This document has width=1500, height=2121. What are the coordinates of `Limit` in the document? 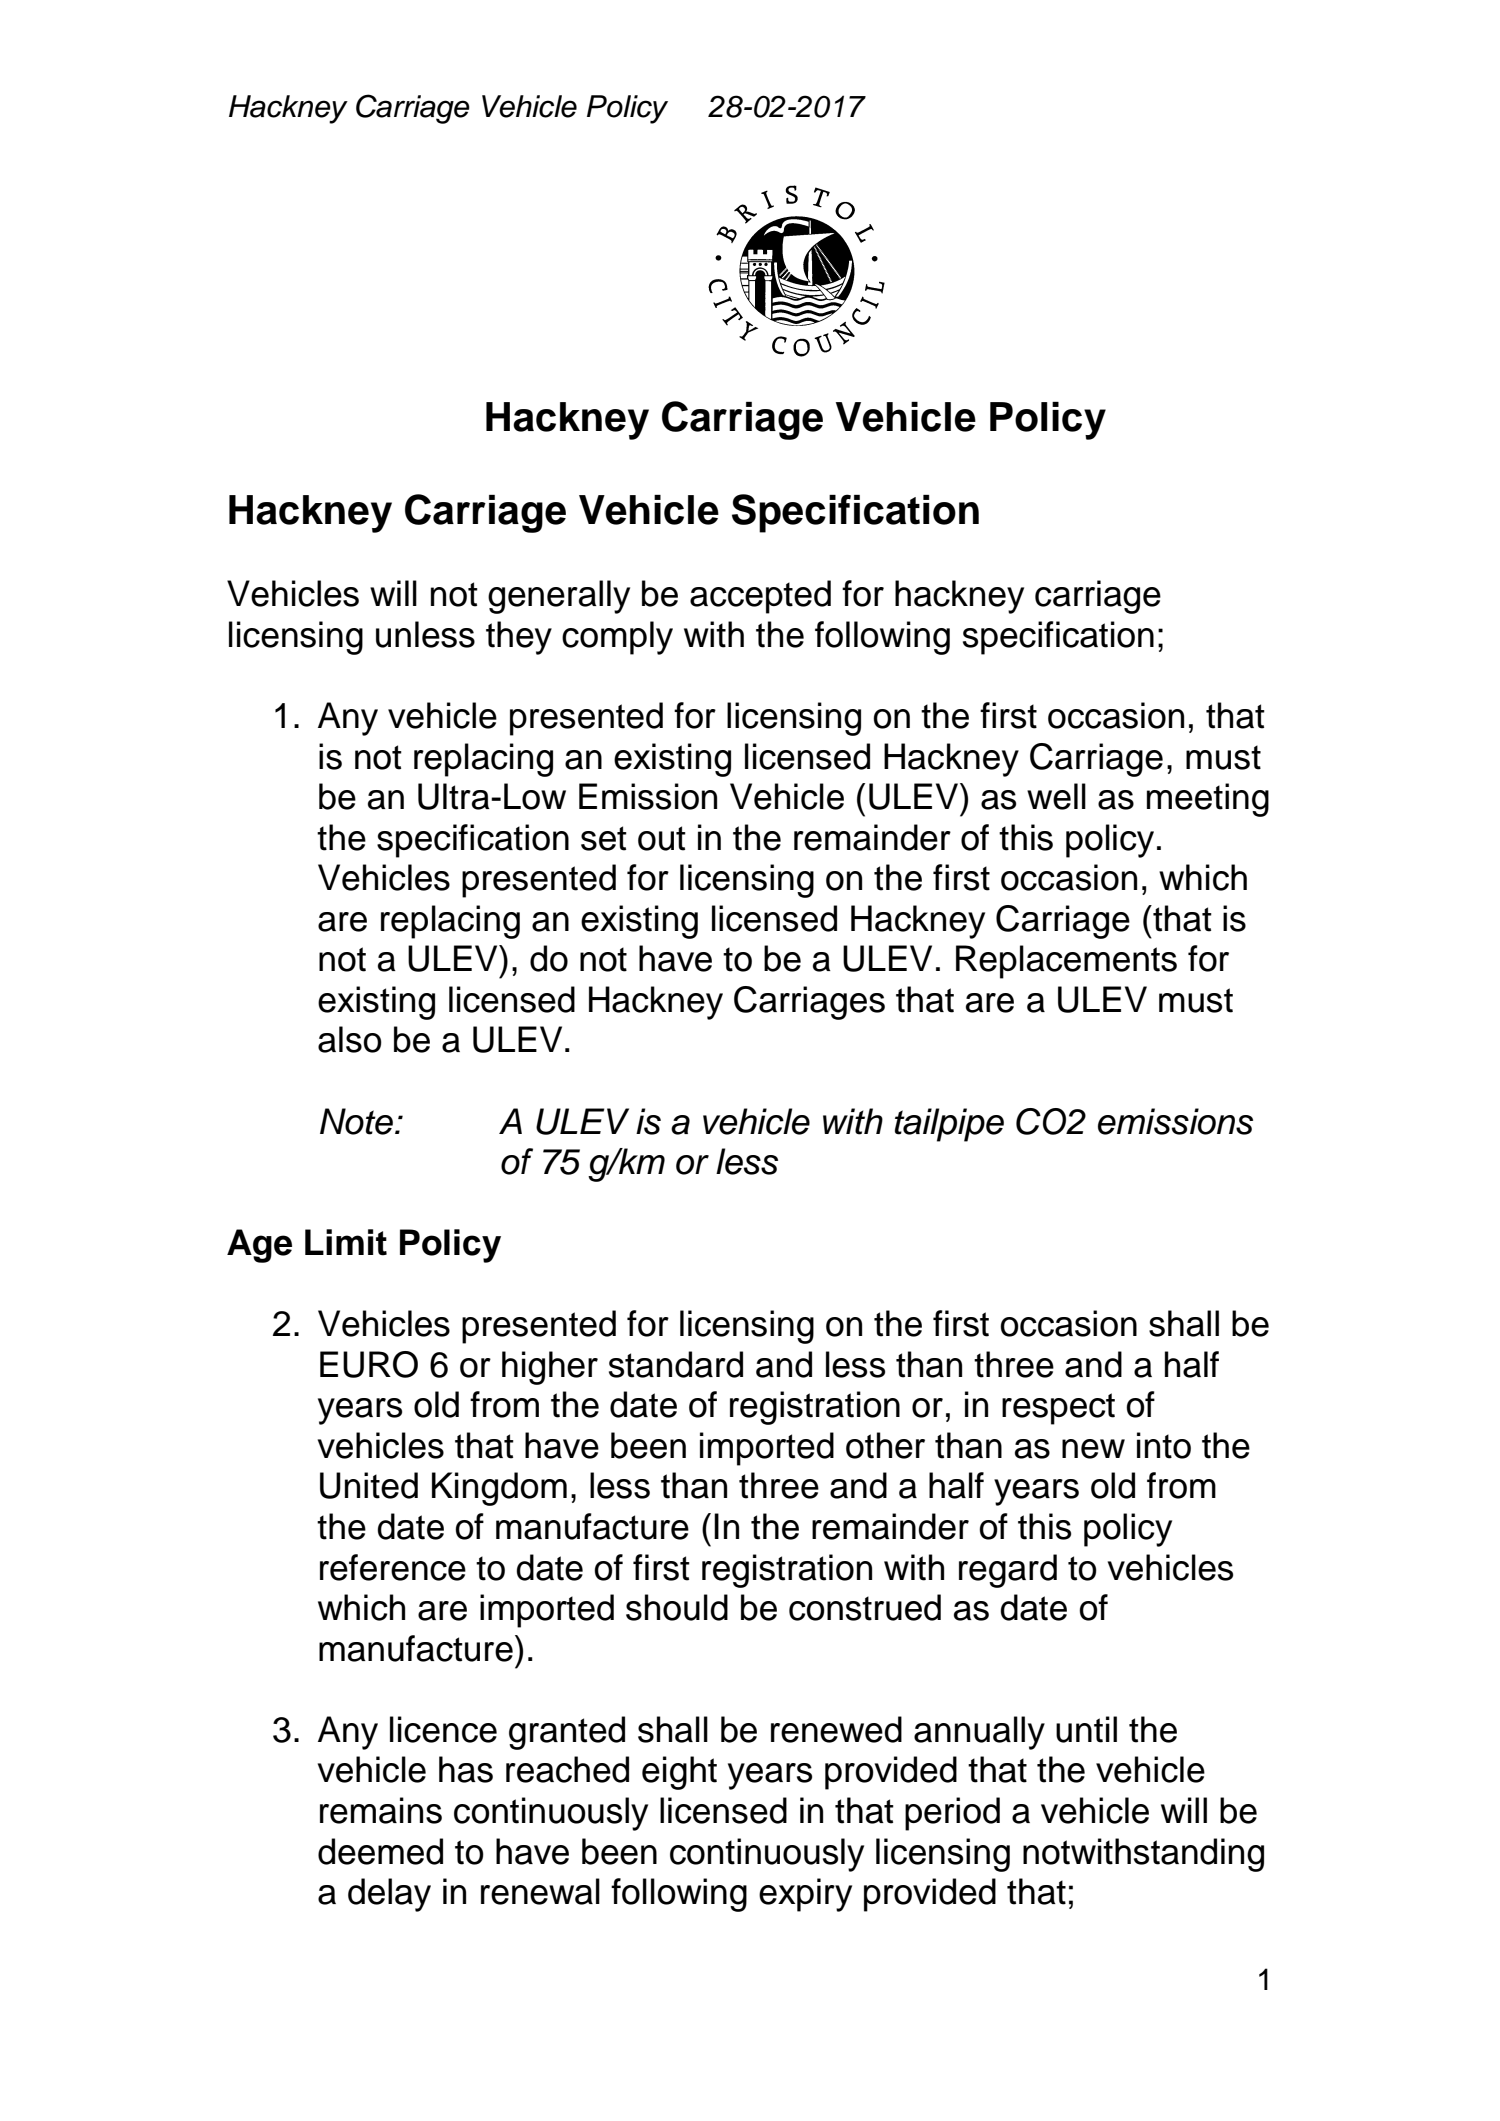 It's located at (346, 1242).
